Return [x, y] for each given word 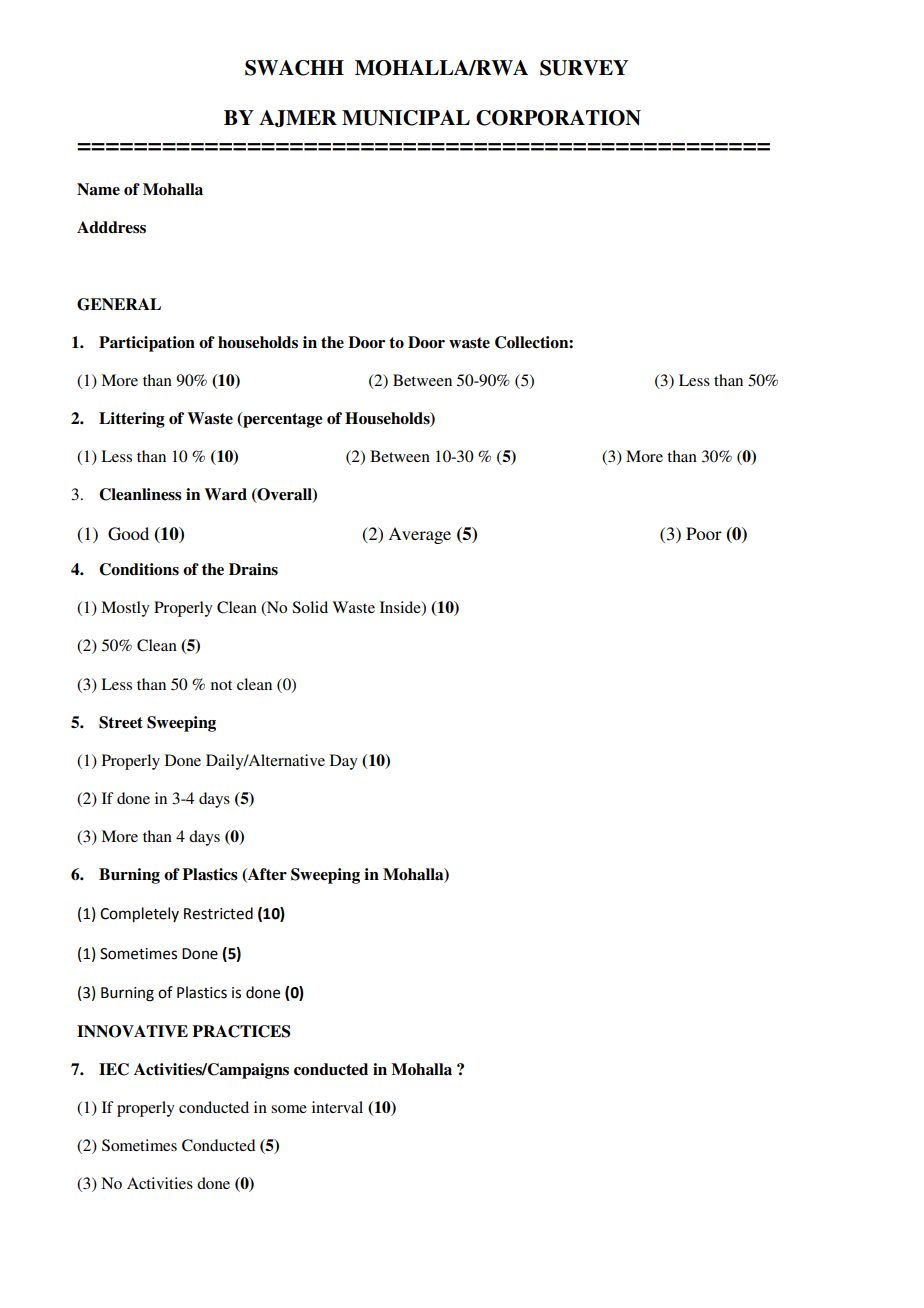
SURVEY [584, 68]
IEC [114, 1069]
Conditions [139, 569]
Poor [704, 533]
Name [98, 189]
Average [419, 535]
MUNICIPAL [406, 118]
